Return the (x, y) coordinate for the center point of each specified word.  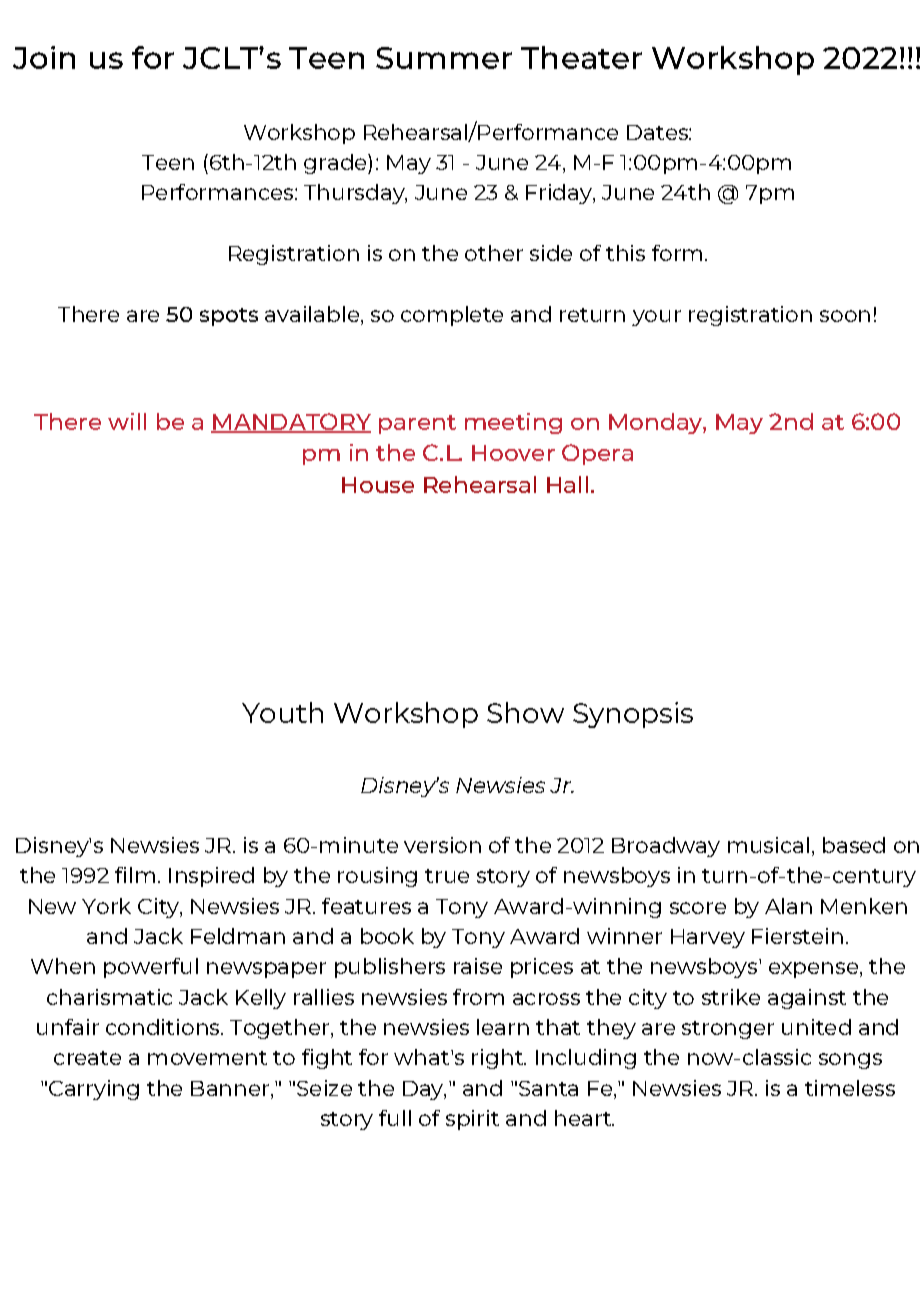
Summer (444, 58)
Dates (658, 132)
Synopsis (633, 715)
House (378, 485)
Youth (282, 712)
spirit (472, 1120)
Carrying (94, 1090)
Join (44, 57)
